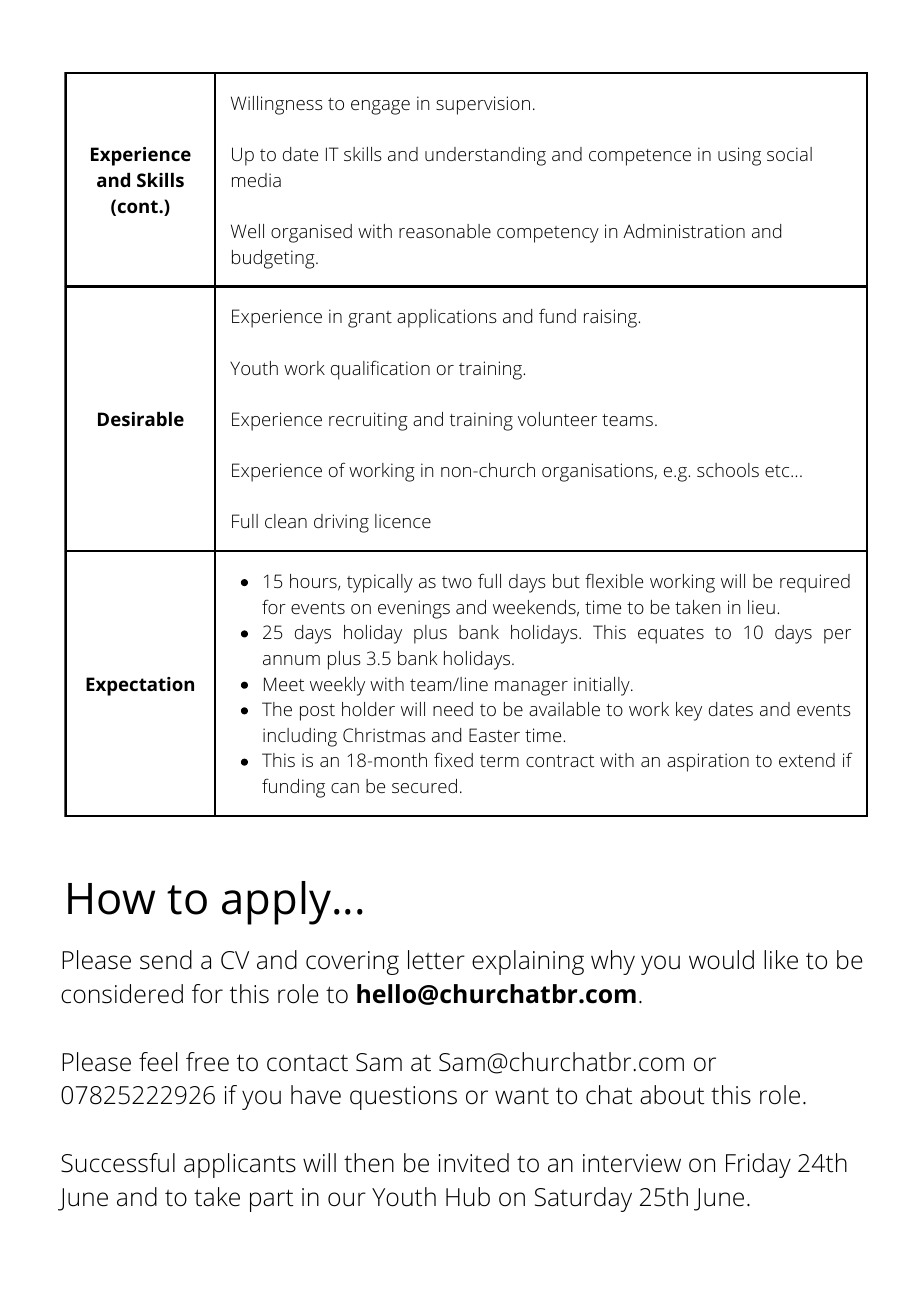  I want to click on aspiration, so click(708, 762).
